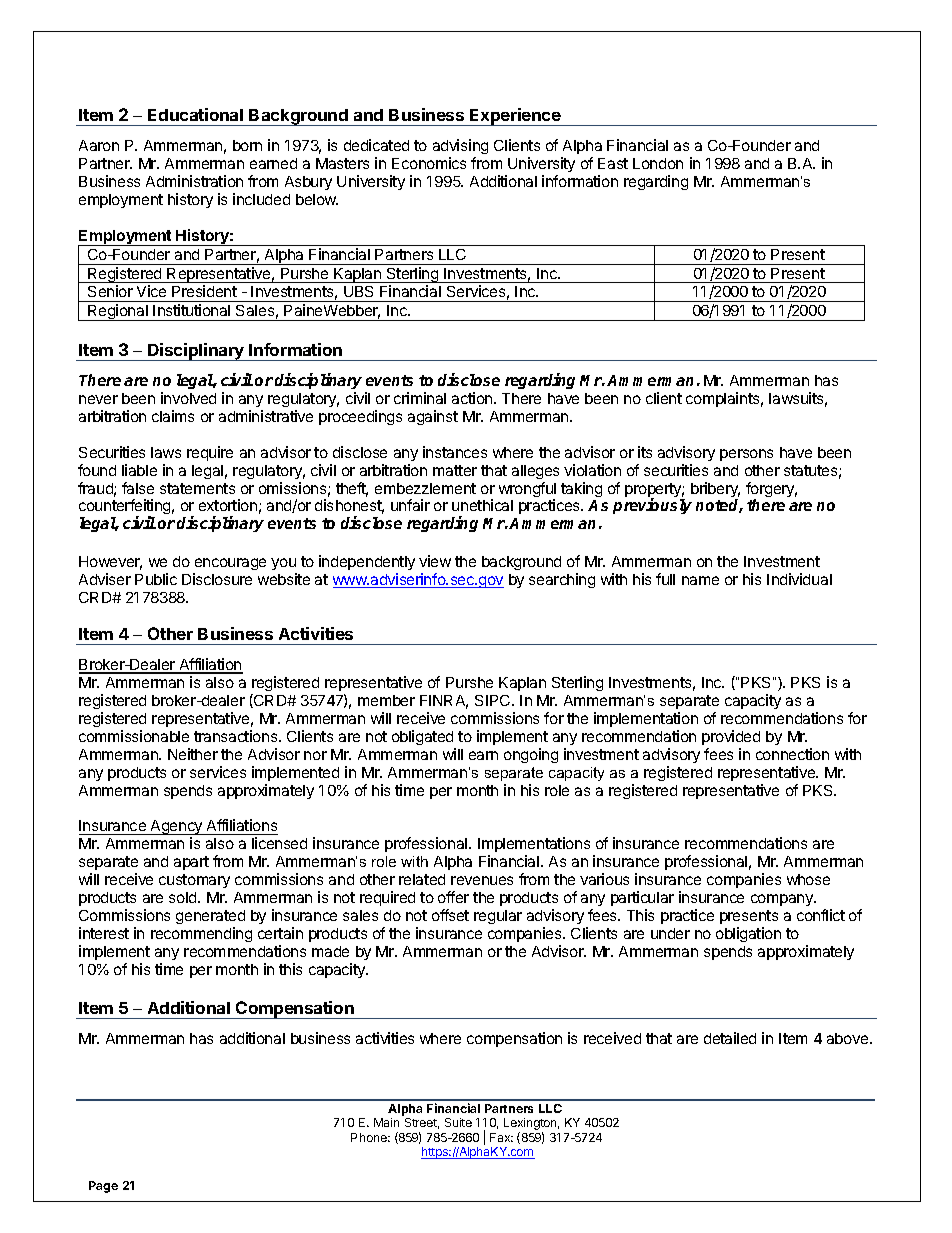 Image resolution: width=952 pixels, height=1233 pixels. Describe the element at coordinates (658, 163) in the document. I see `London` at that location.
